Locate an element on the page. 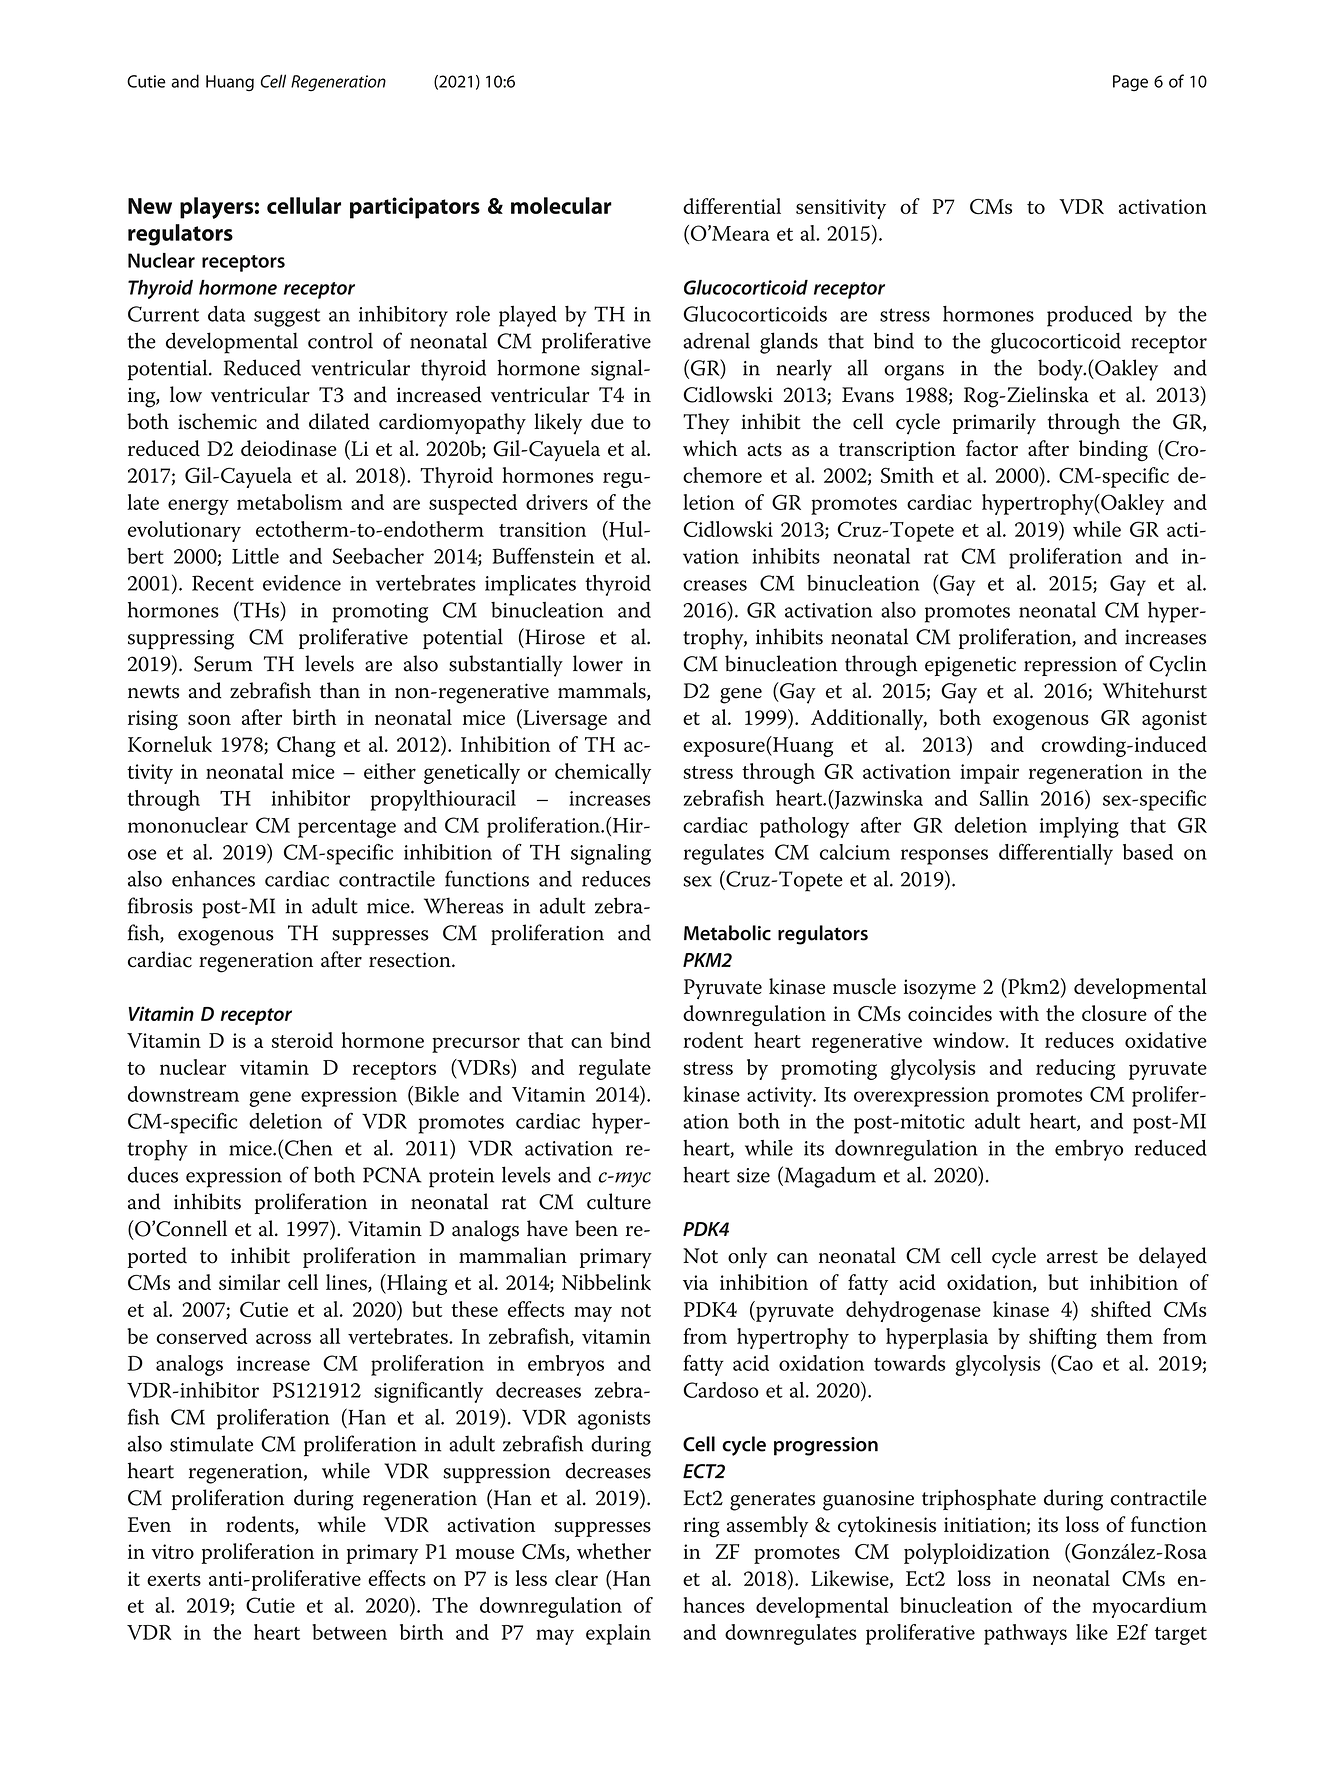  participators is located at coordinates (415, 208).
